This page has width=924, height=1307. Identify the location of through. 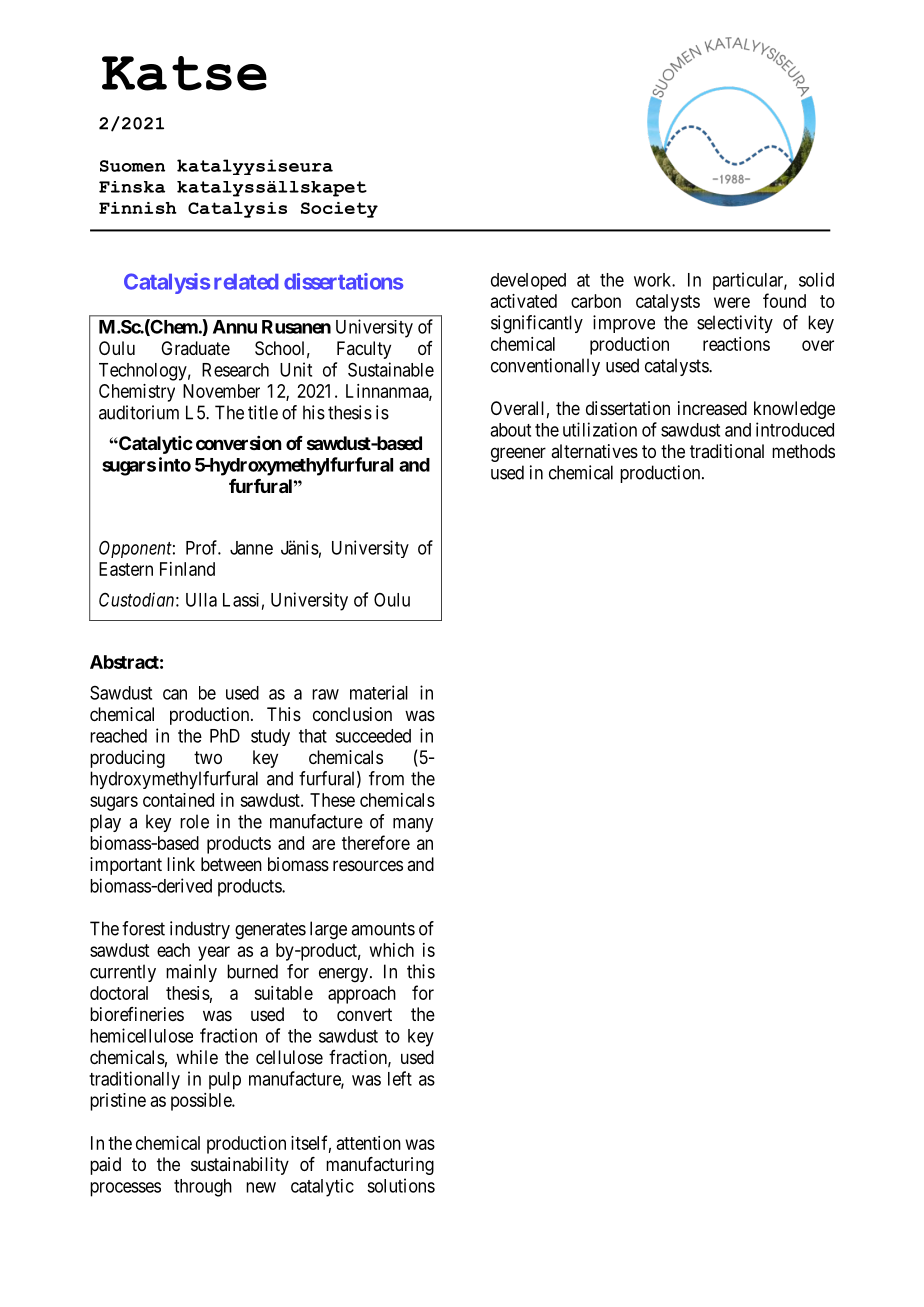
(203, 1188).
